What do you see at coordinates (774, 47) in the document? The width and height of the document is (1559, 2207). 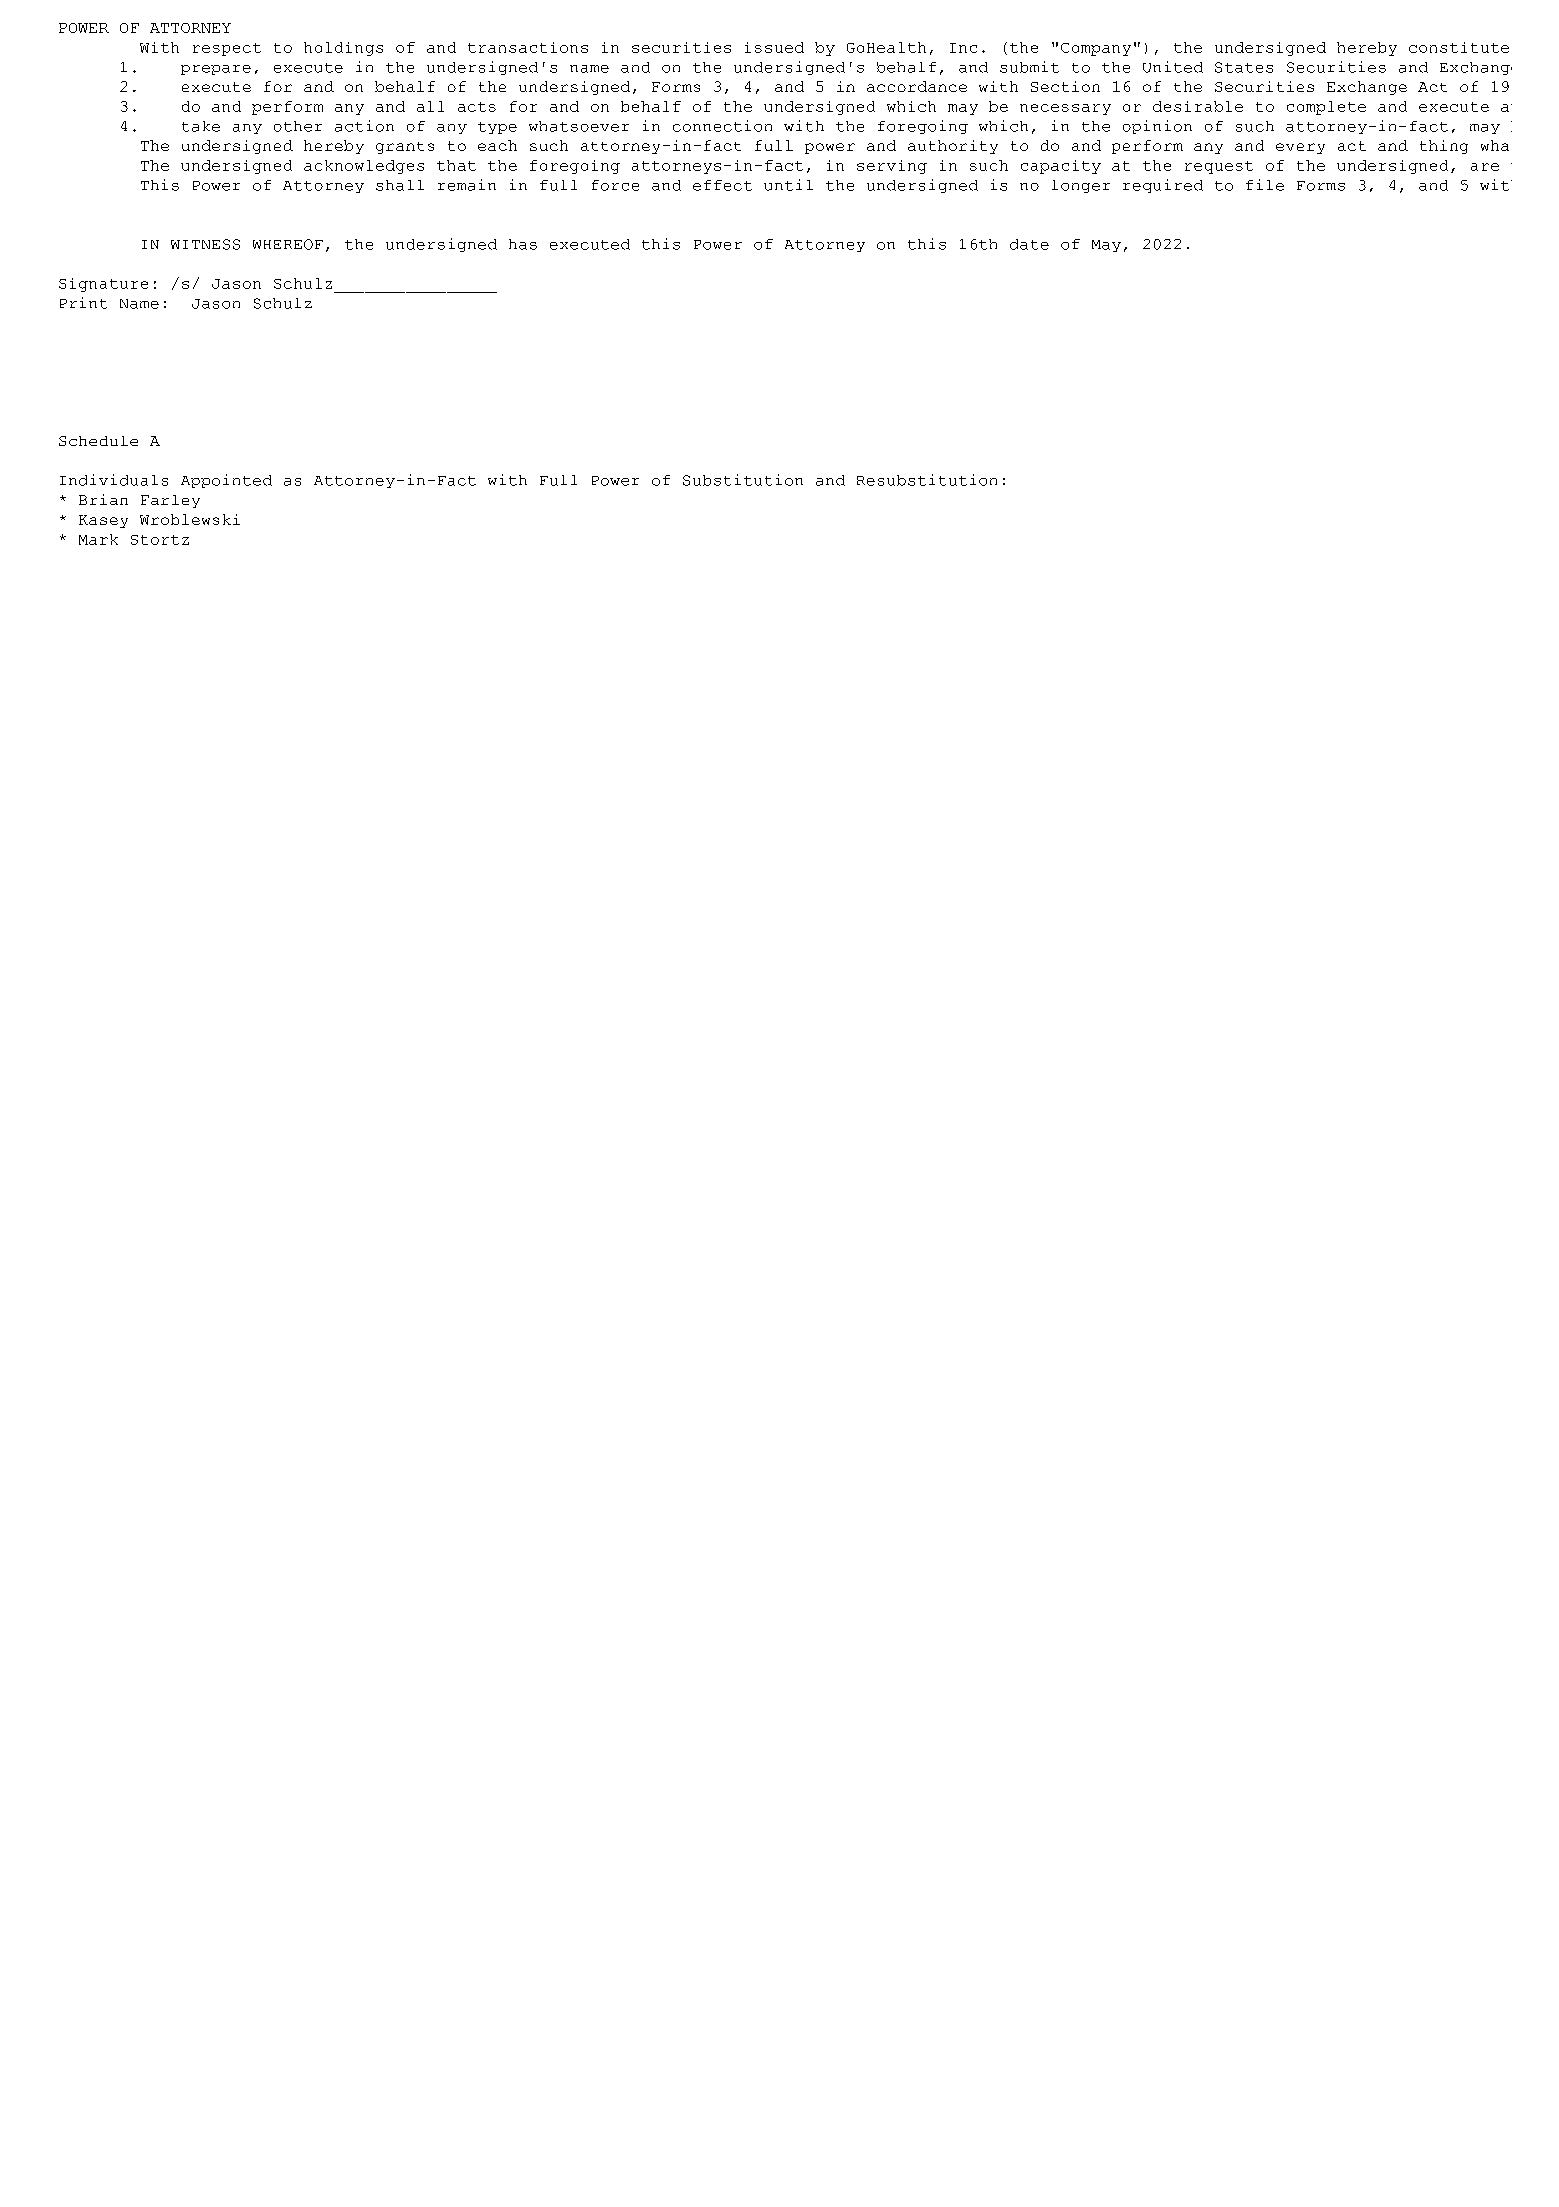 I see `issued` at bounding box center [774, 47].
